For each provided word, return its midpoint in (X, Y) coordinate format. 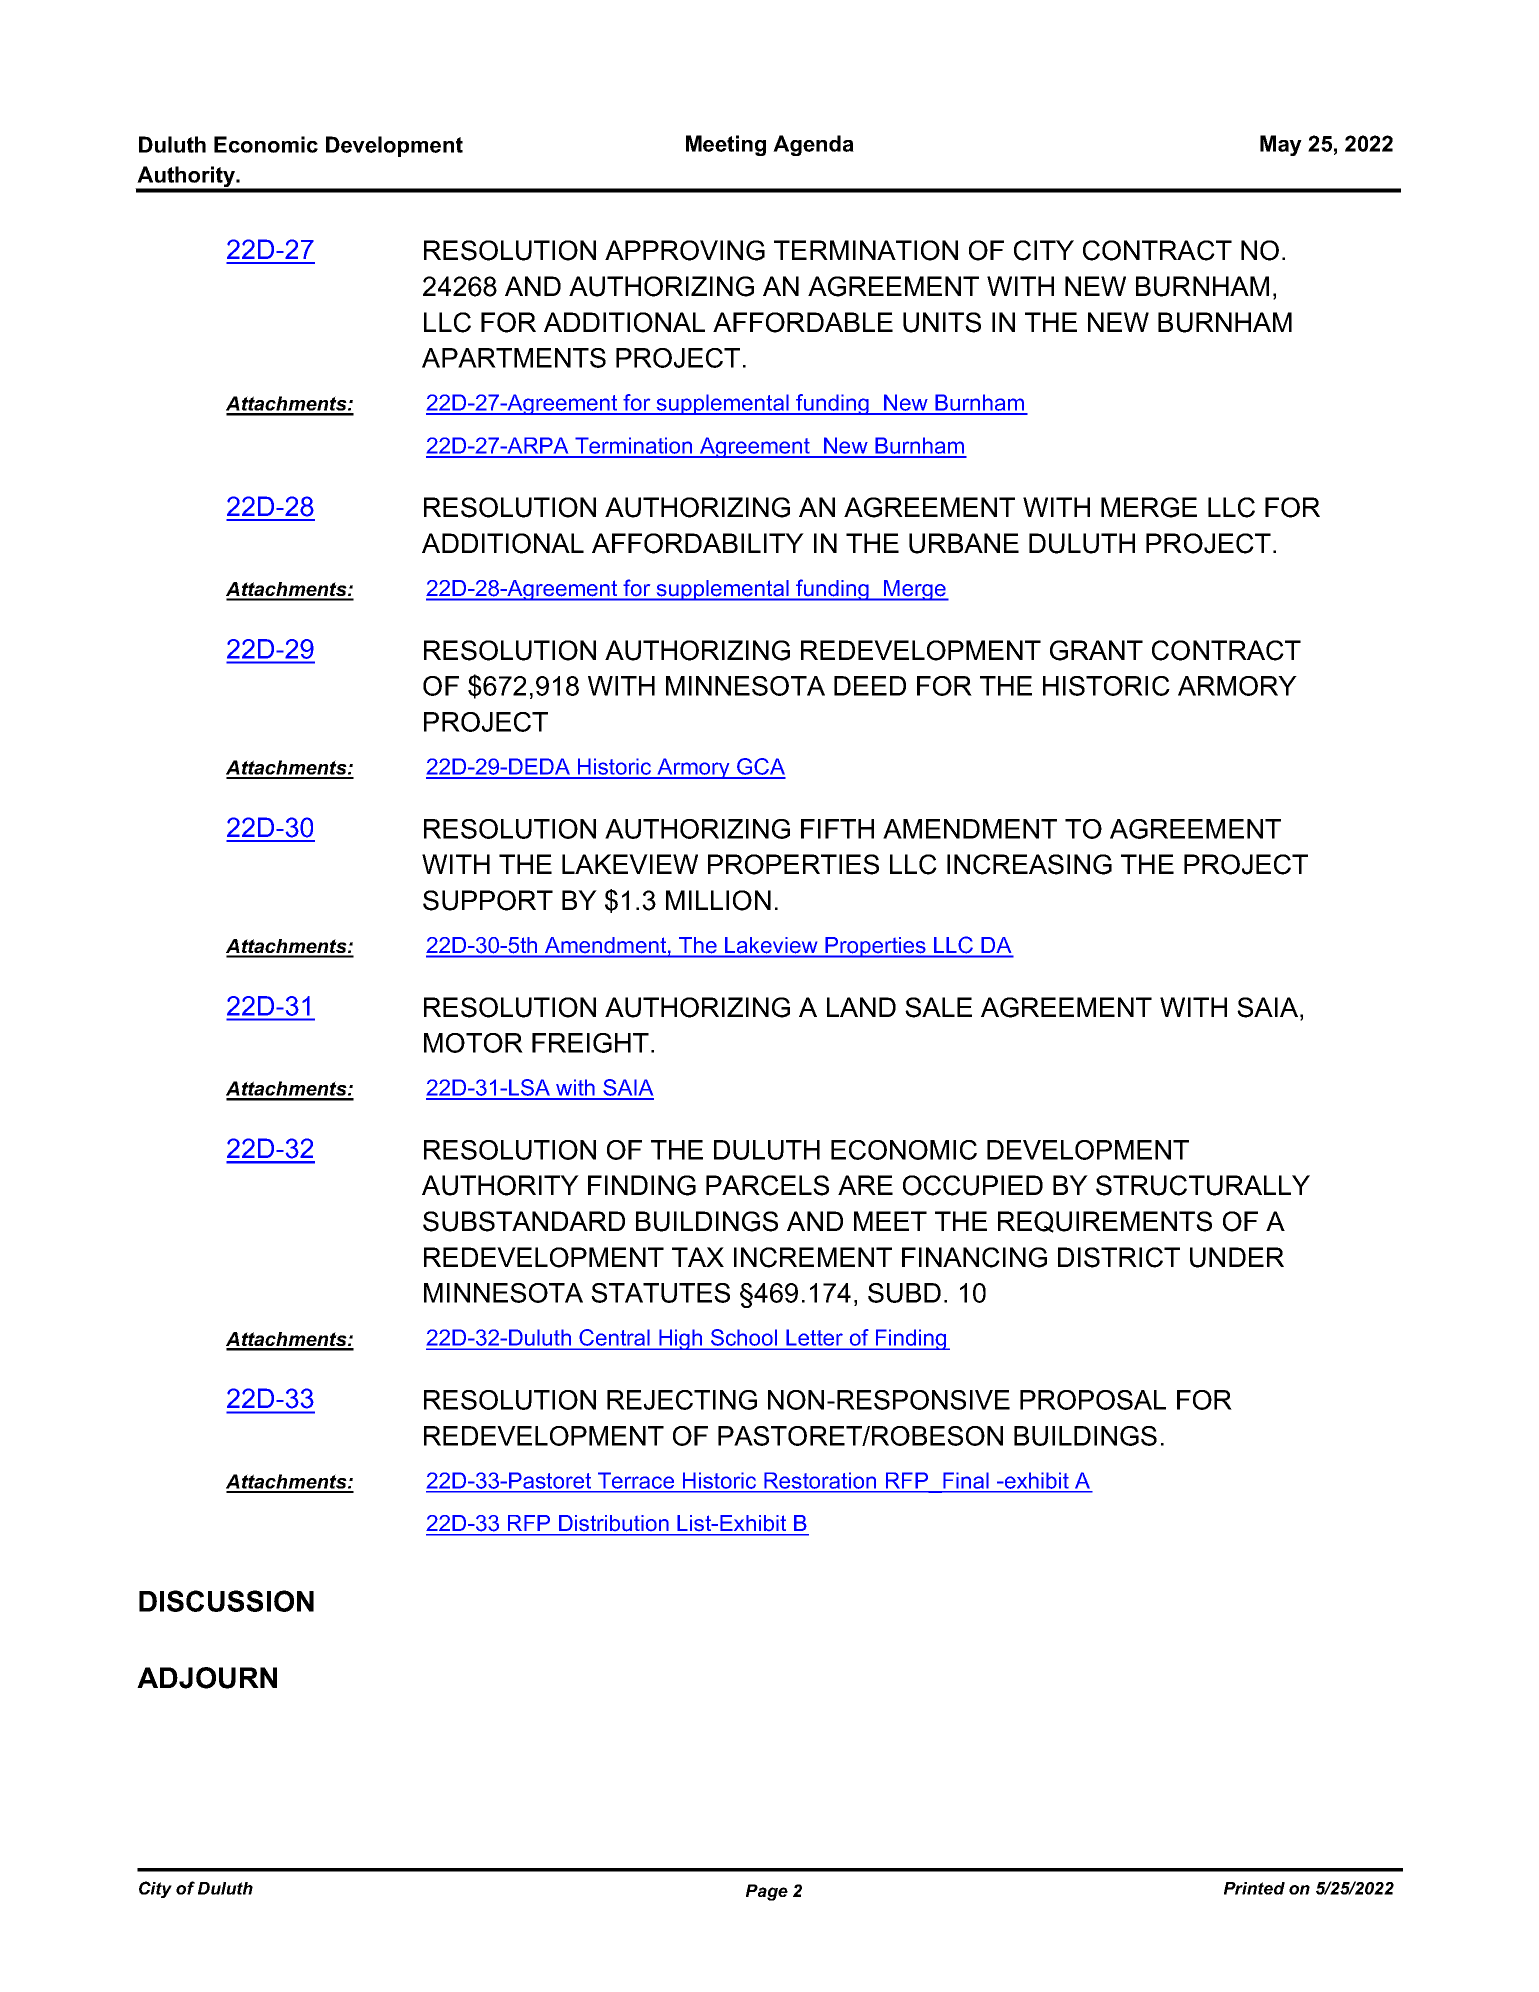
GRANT (1096, 650)
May (1281, 145)
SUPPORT (488, 900)
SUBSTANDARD (524, 1221)
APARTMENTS (514, 358)
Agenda (813, 145)
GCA (760, 768)
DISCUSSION (226, 1601)
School (744, 1339)
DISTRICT (1119, 1257)
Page (767, 1892)
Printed (1254, 1888)
